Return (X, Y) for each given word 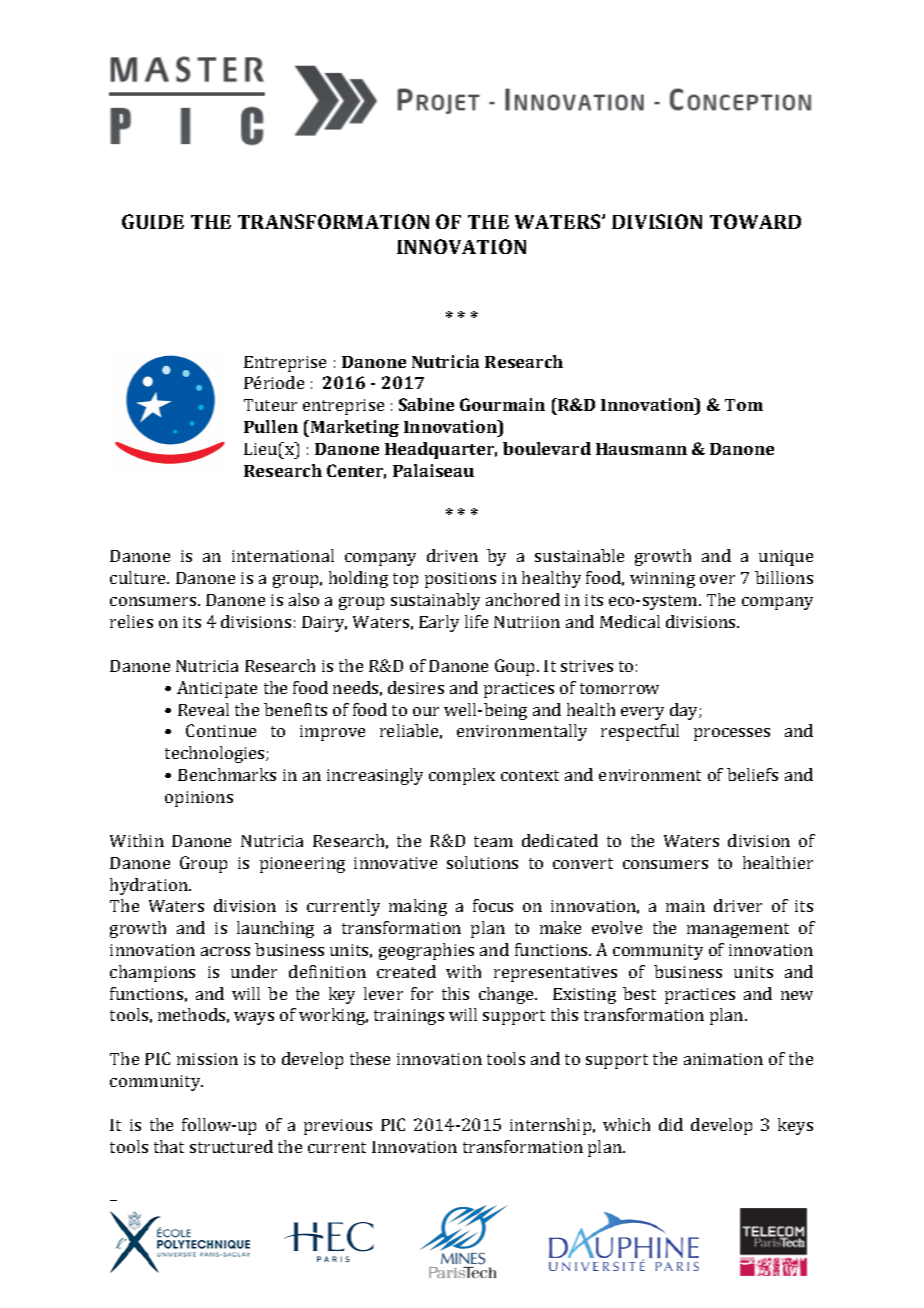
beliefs (752, 774)
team (493, 841)
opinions (199, 799)
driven (452, 555)
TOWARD (755, 221)
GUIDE (153, 221)
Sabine (426, 404)
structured (231, 1146)
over (717, 579)
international (283, 555)
